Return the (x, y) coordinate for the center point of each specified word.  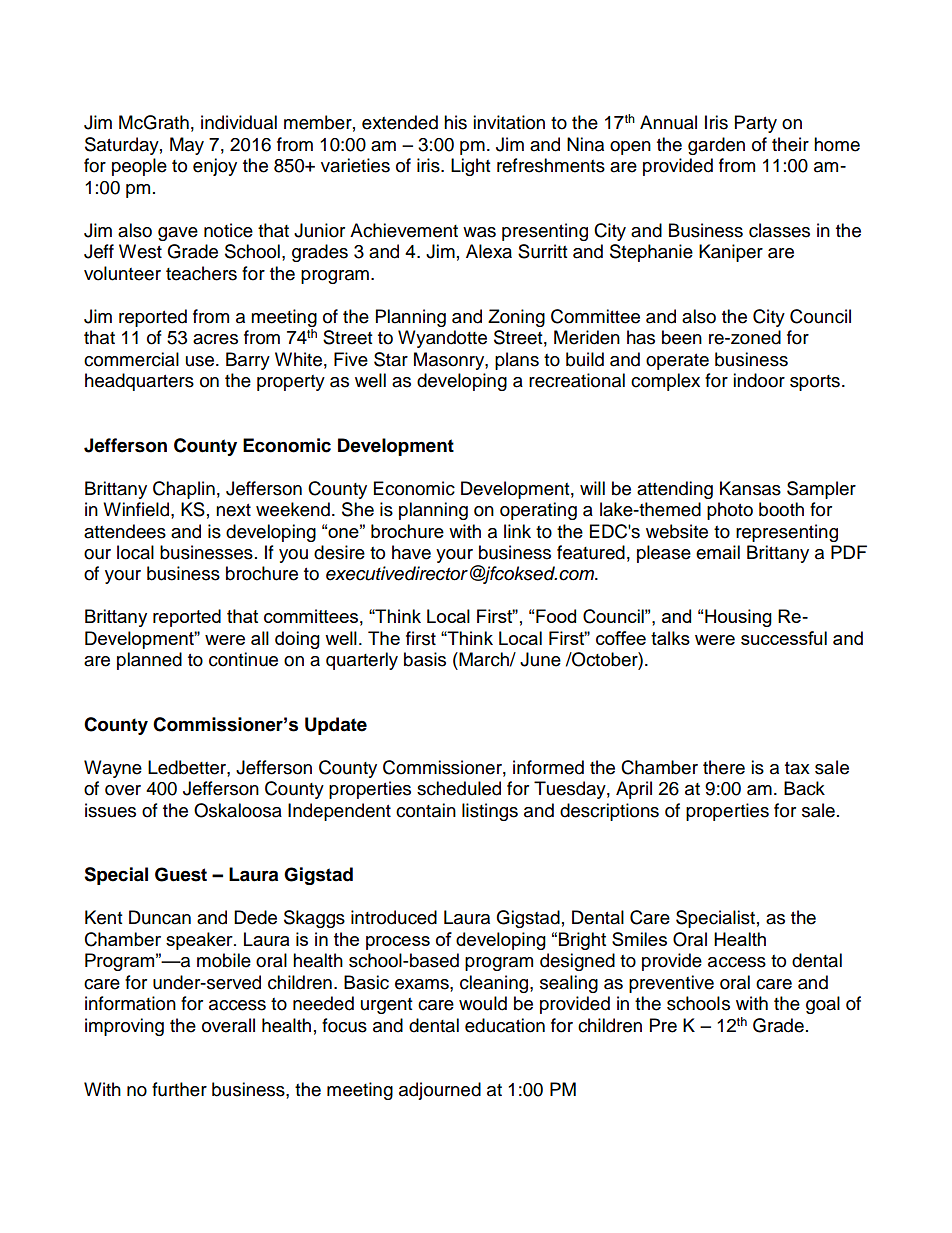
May (187, 146)
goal (823, 1005)
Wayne (113, 769)
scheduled (459, 788)
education (505, 1025)
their (790, 144)
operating (538, 511)
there (724, 767)
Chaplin (184, 490)
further (179, 1089)
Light (470, 167)
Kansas (750, 488)
